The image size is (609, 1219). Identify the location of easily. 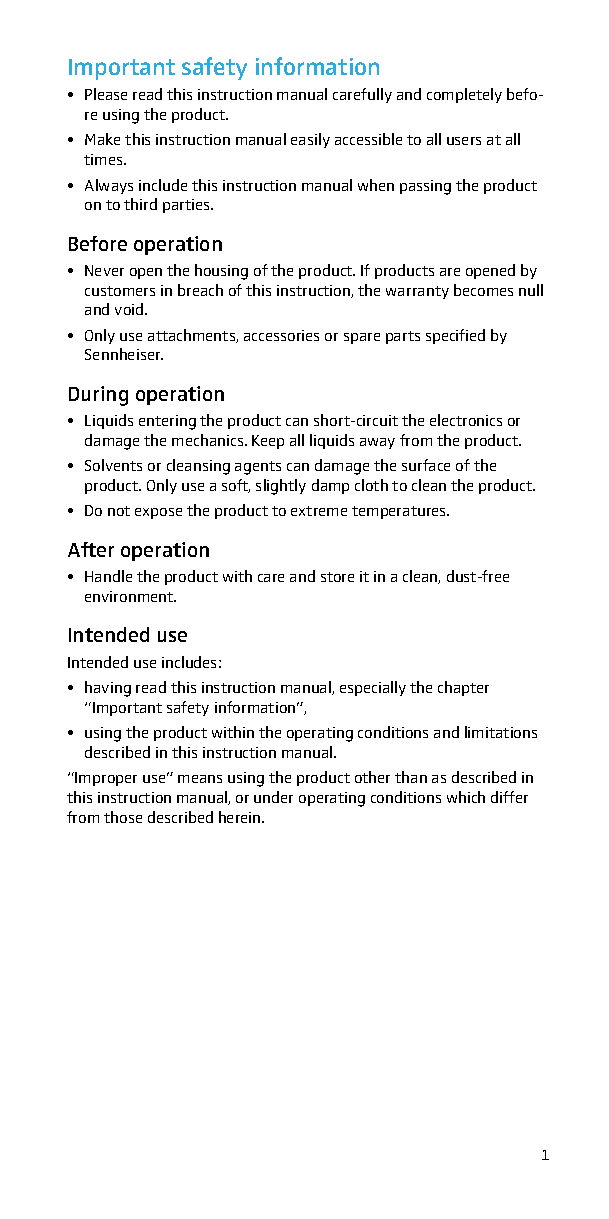
(310, 140).
